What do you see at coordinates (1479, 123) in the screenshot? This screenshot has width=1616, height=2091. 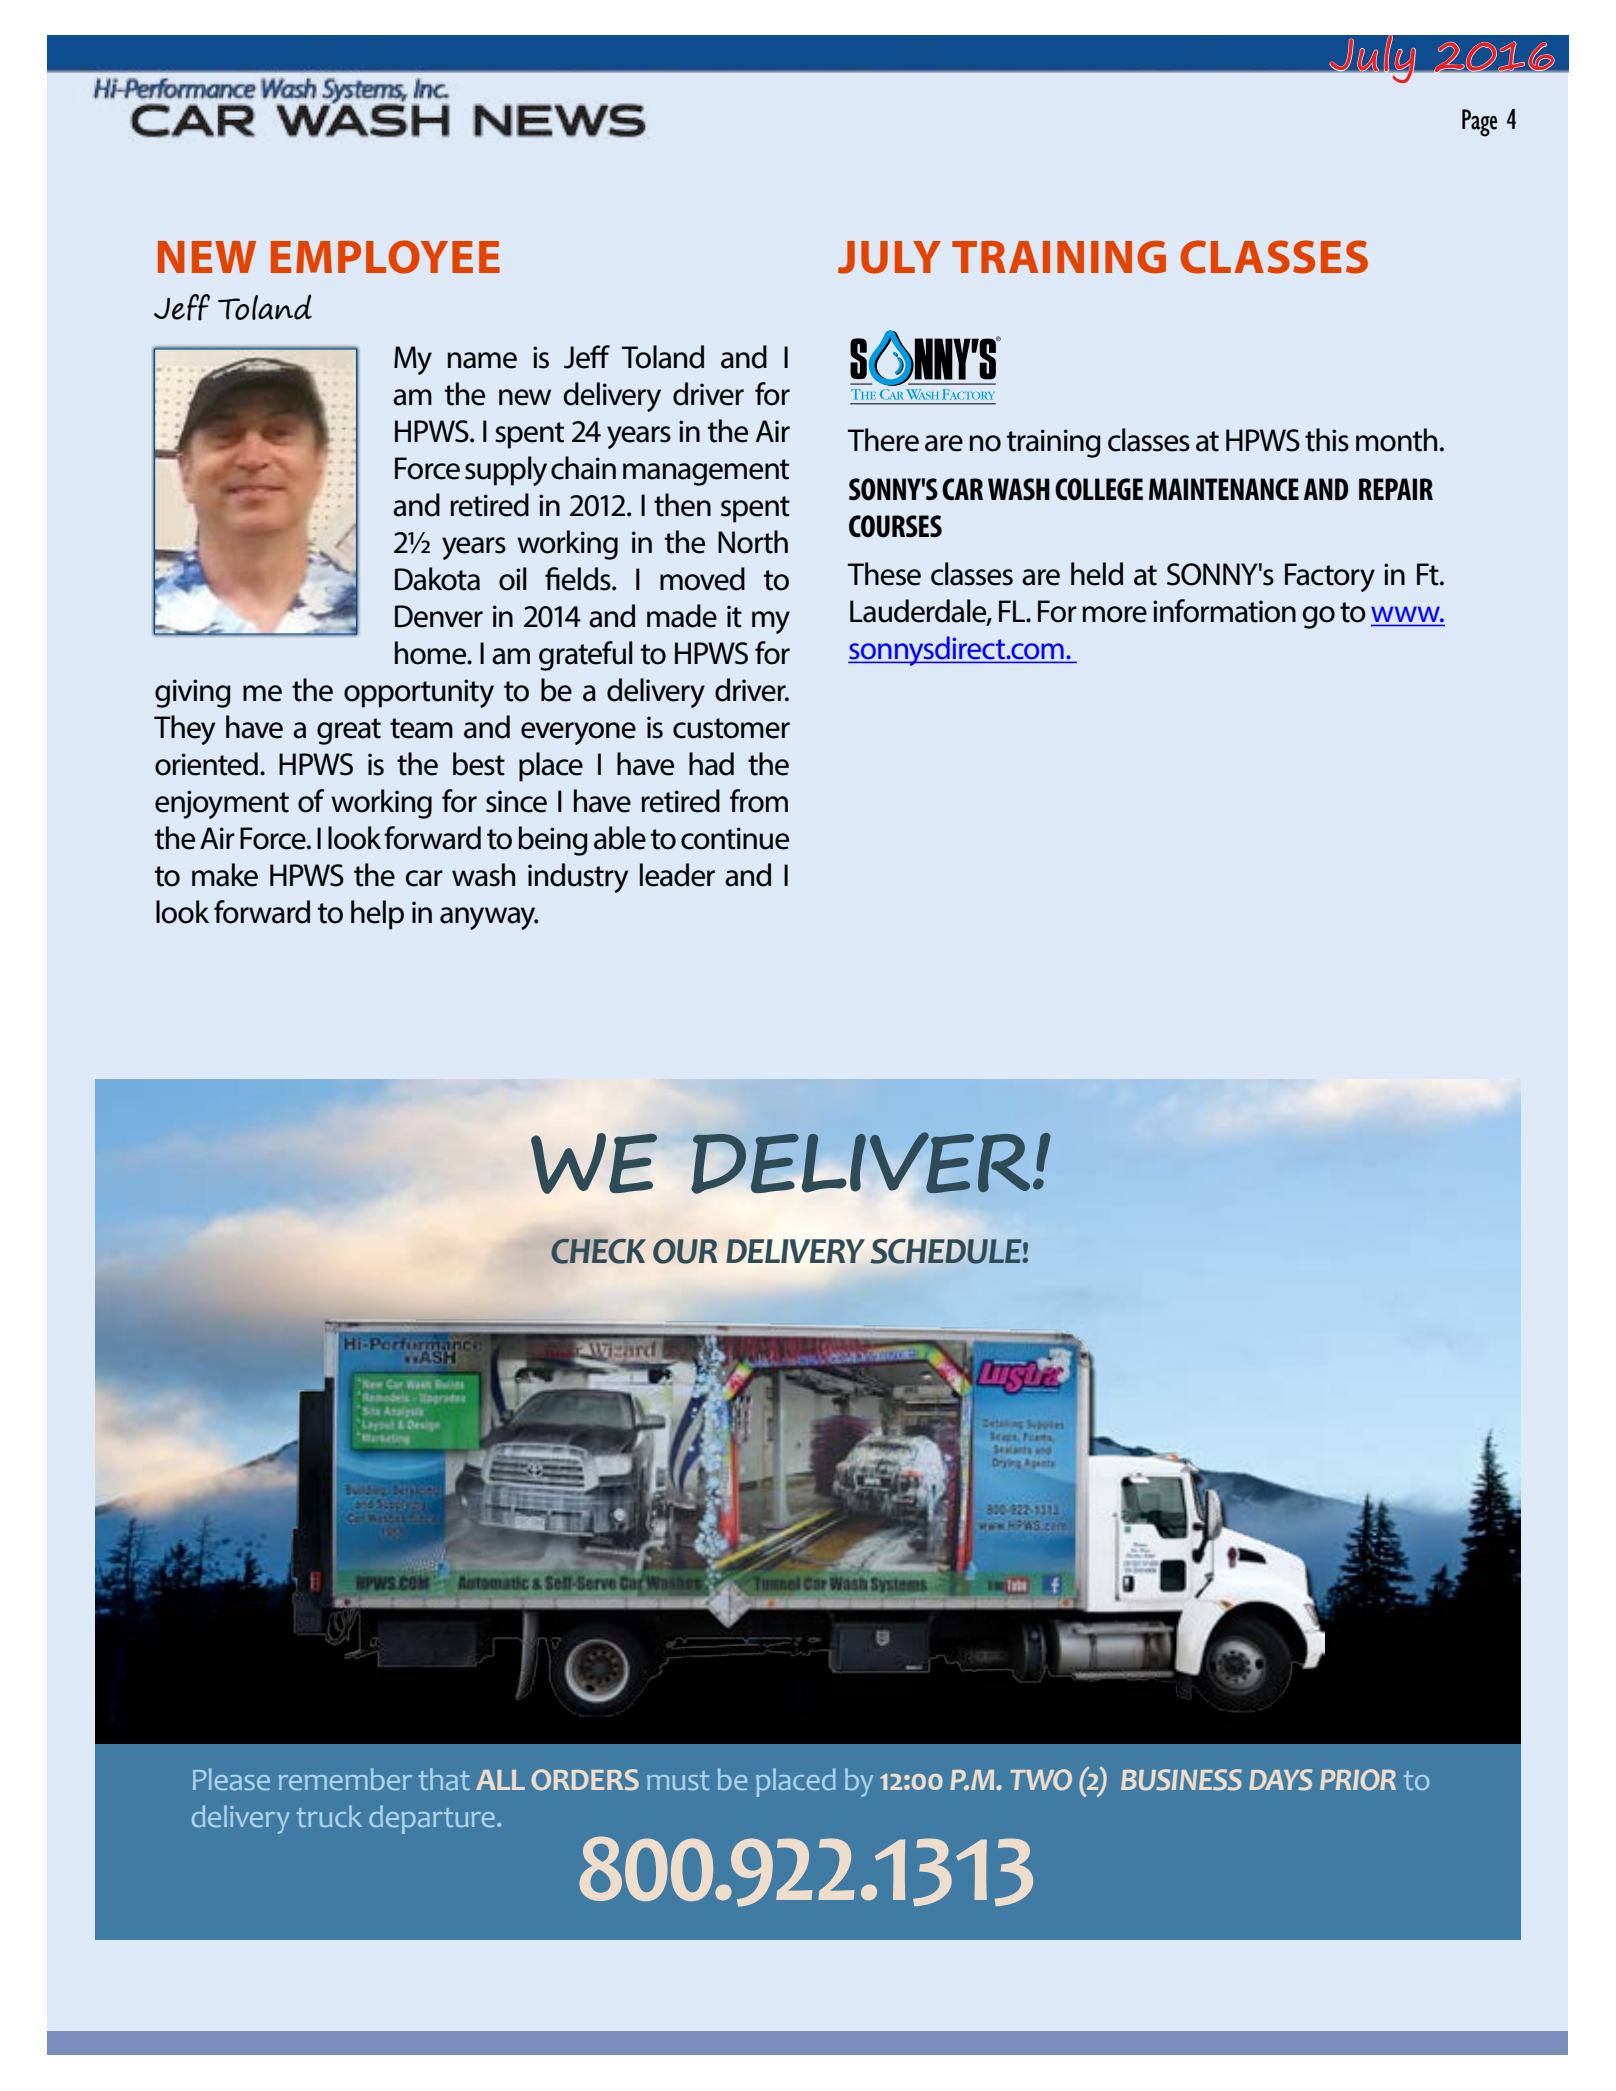 I see `Page` at bounding box center [1479, 123].
